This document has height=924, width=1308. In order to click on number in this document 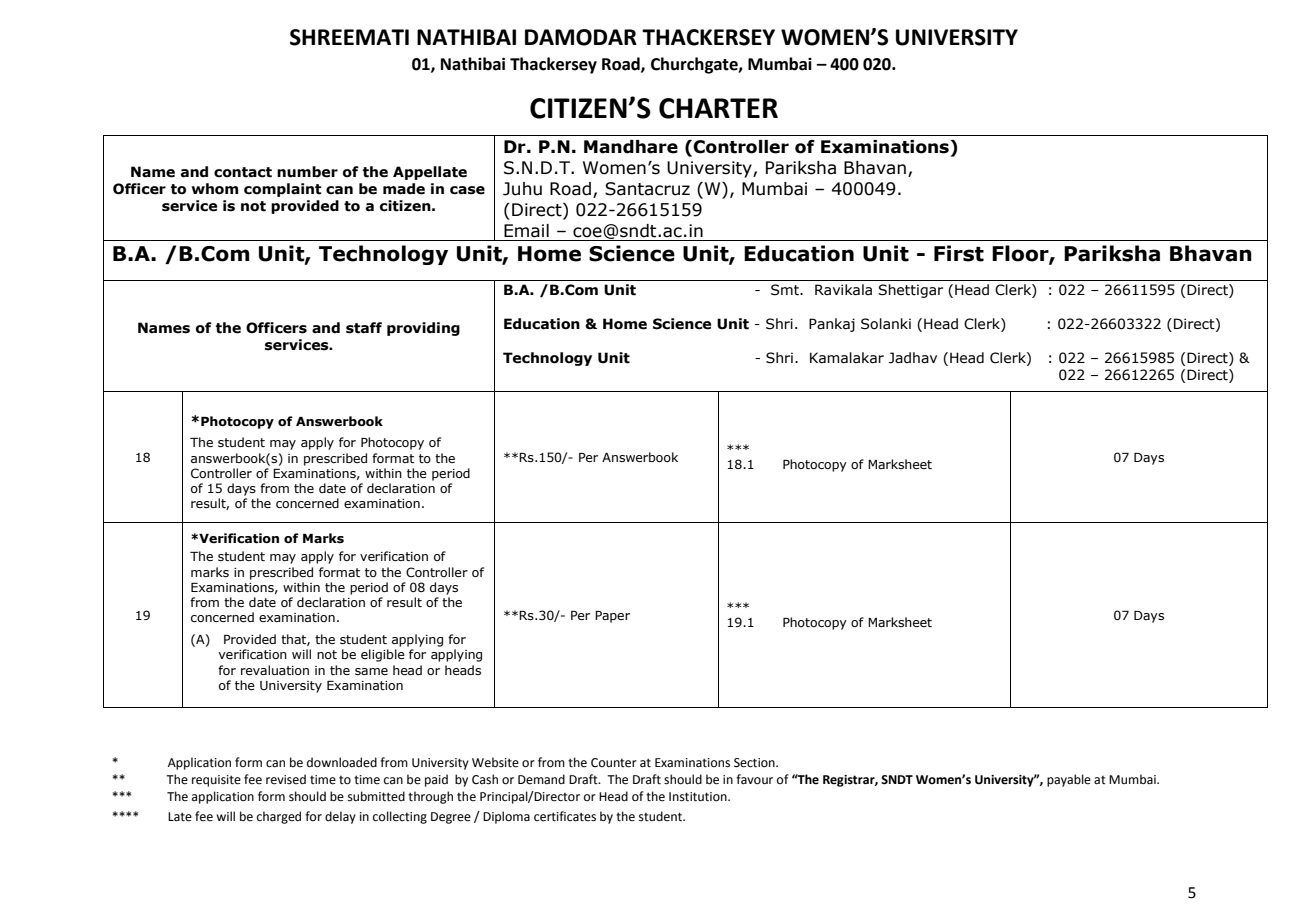, I will do `click(307, 172)`.
